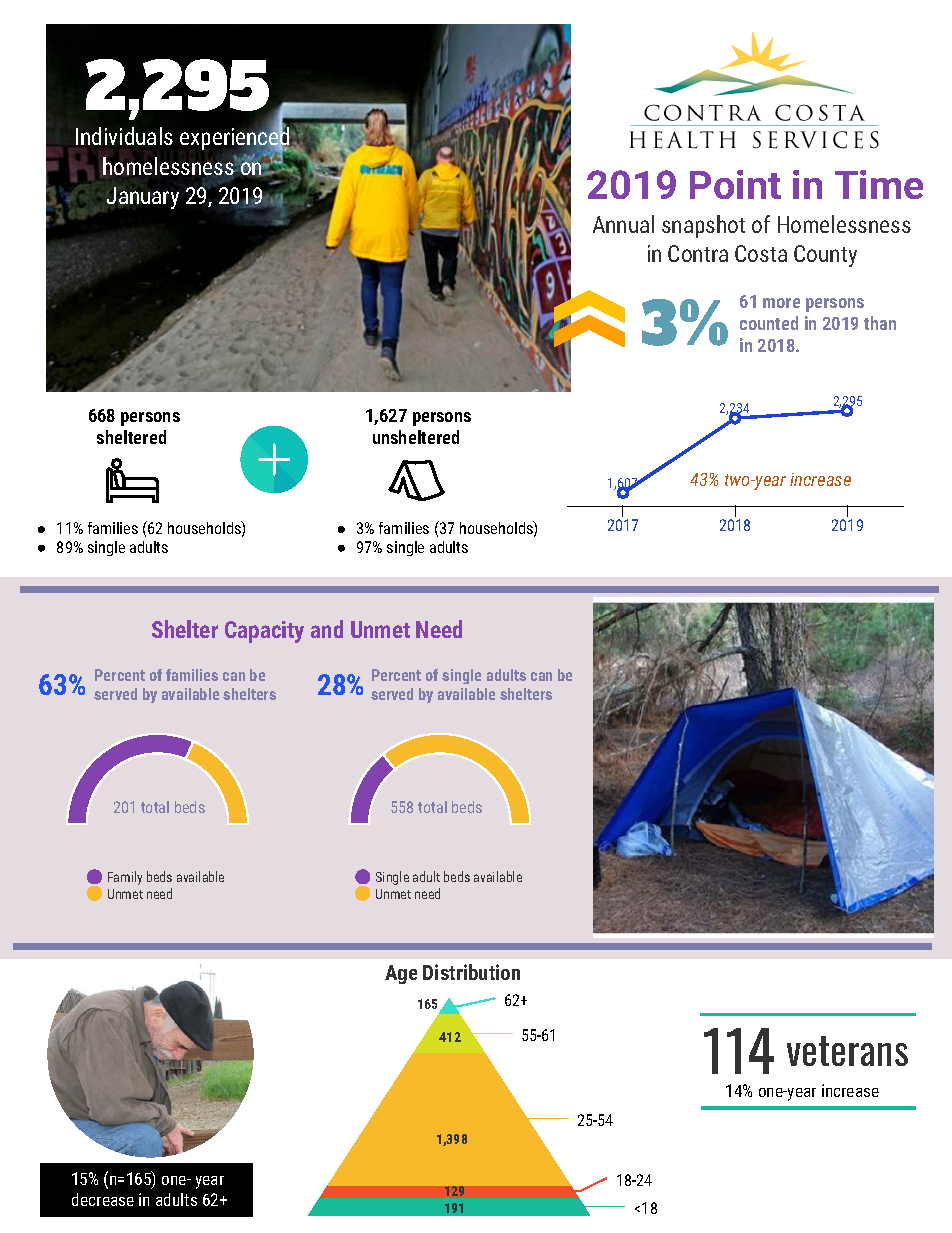 The width and height of the image is (952, 1233). Describe the element at coordinates (847, 1051) in the image. I see `veterans` at that location.
